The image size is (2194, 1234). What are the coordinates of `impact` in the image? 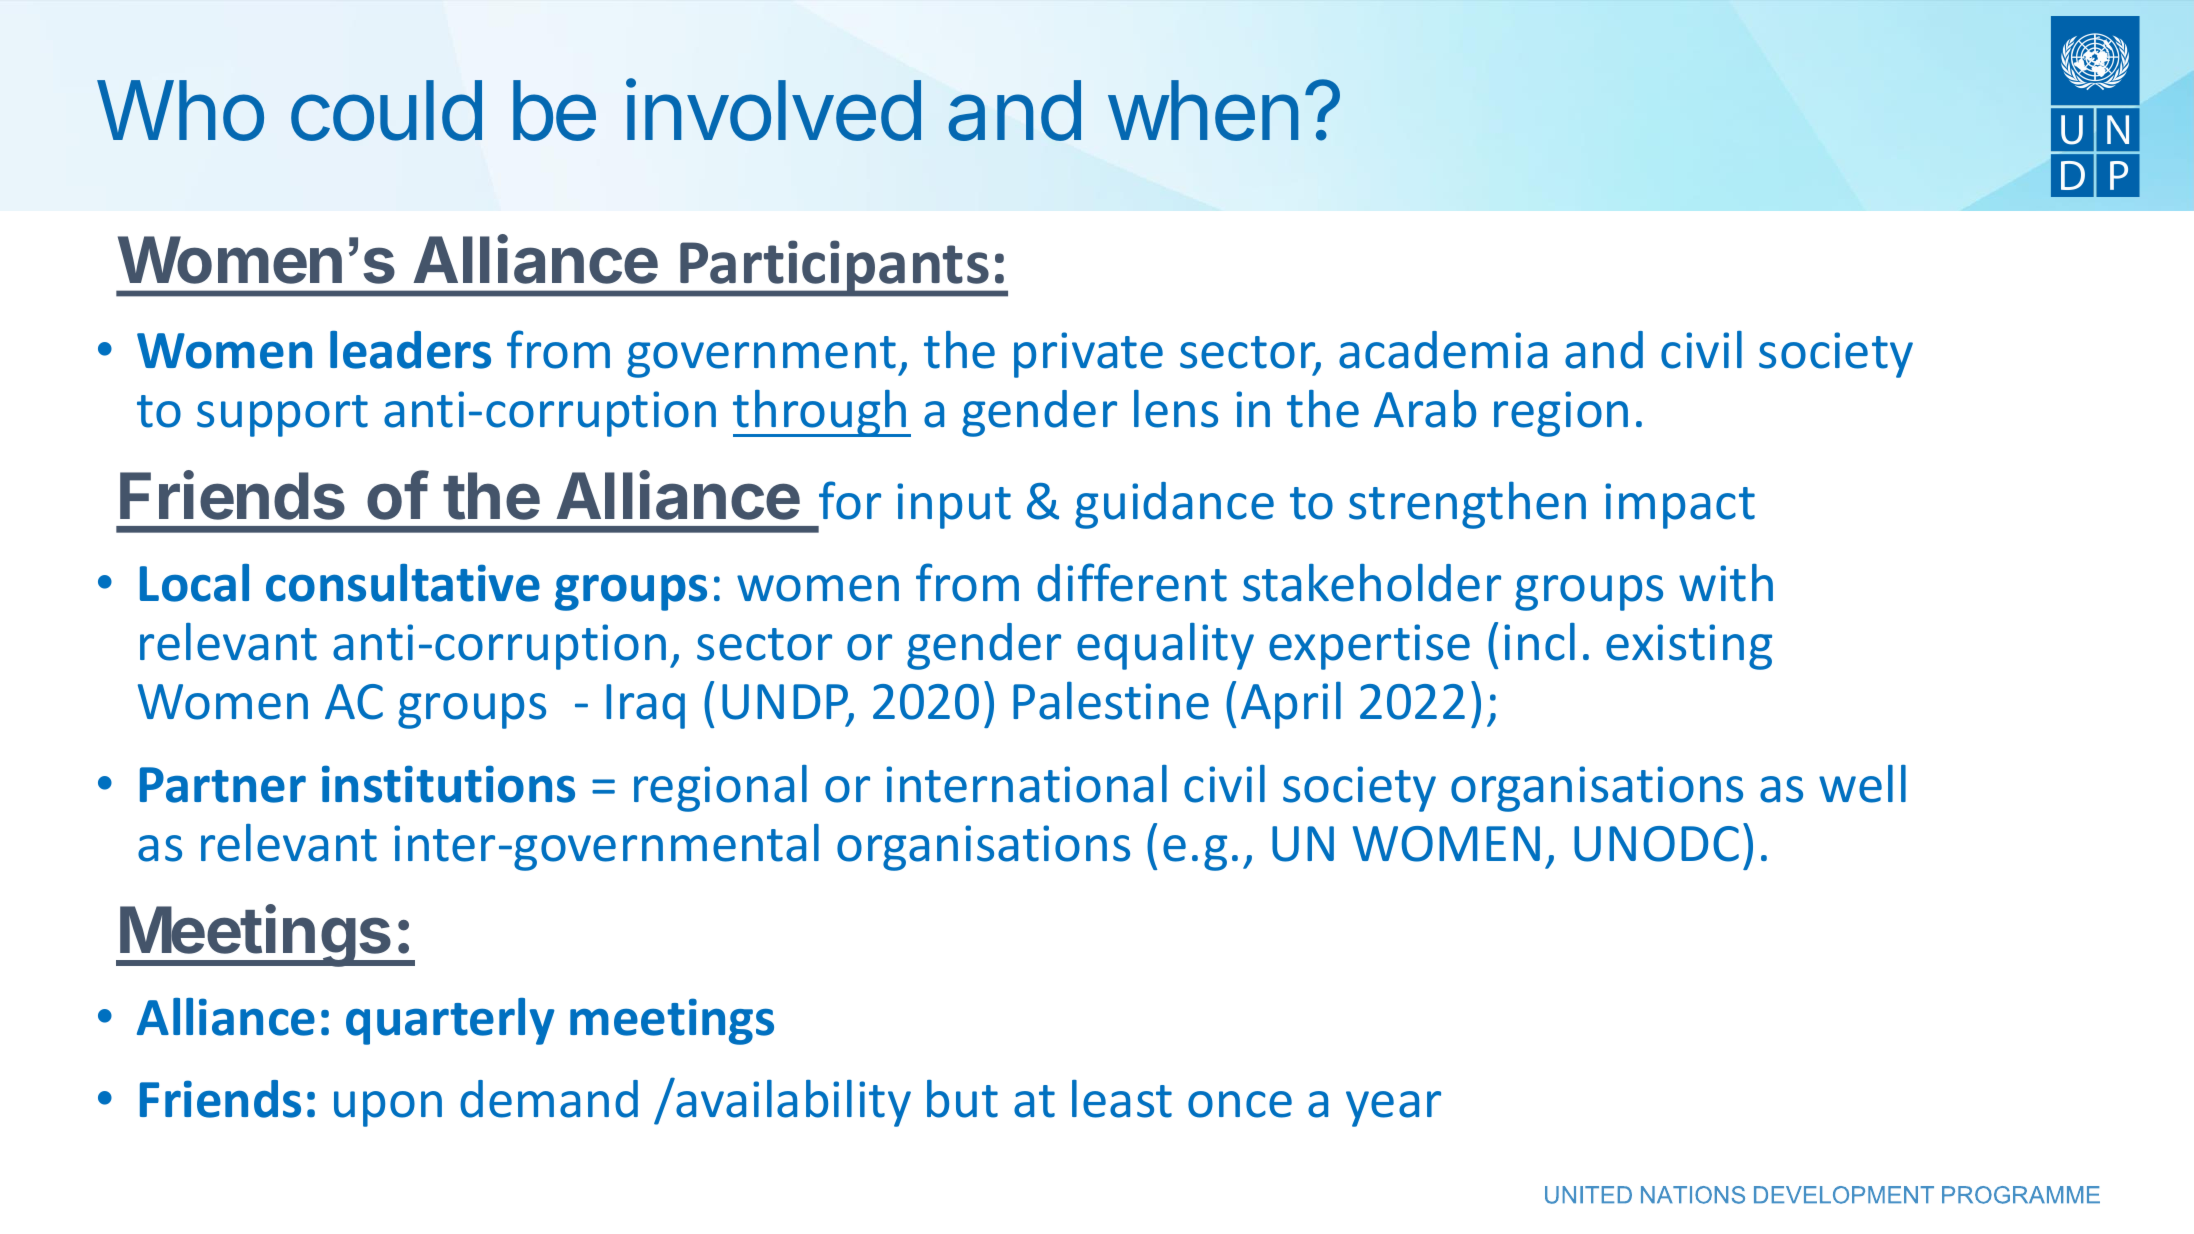 It's located at (1680, 506).
